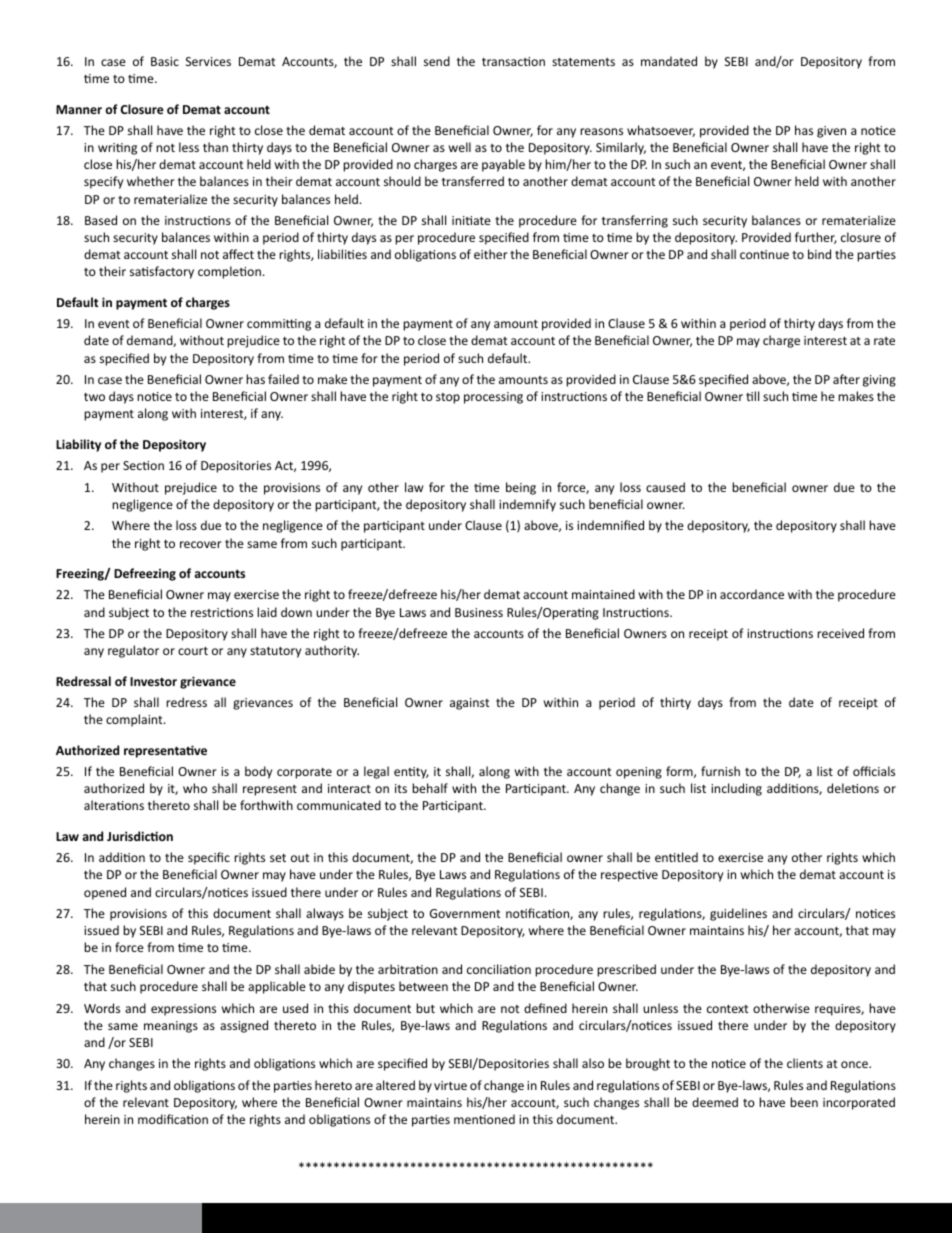  I want to click on Jurisdiction, so click(140, 836).
